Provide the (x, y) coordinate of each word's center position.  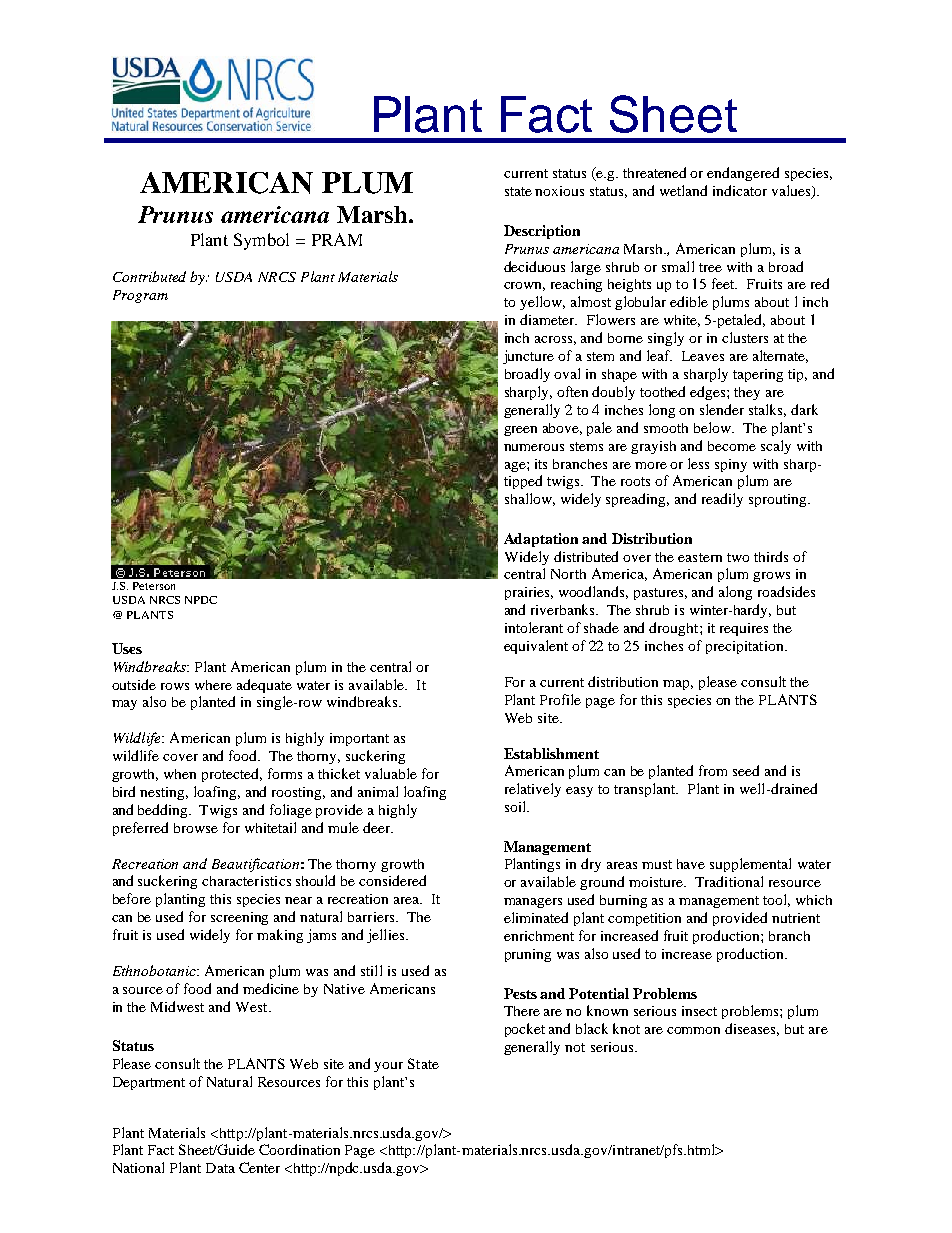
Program (140, 296)
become (732, 446)
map (678, 685)
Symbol (261, 241)
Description (542, 232)
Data (220, 1168)
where (213, 685)
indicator (740, 190)
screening (239, 918)
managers (533, 903)
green (520, 431)
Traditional (729, 881)
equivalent (536, 647)
